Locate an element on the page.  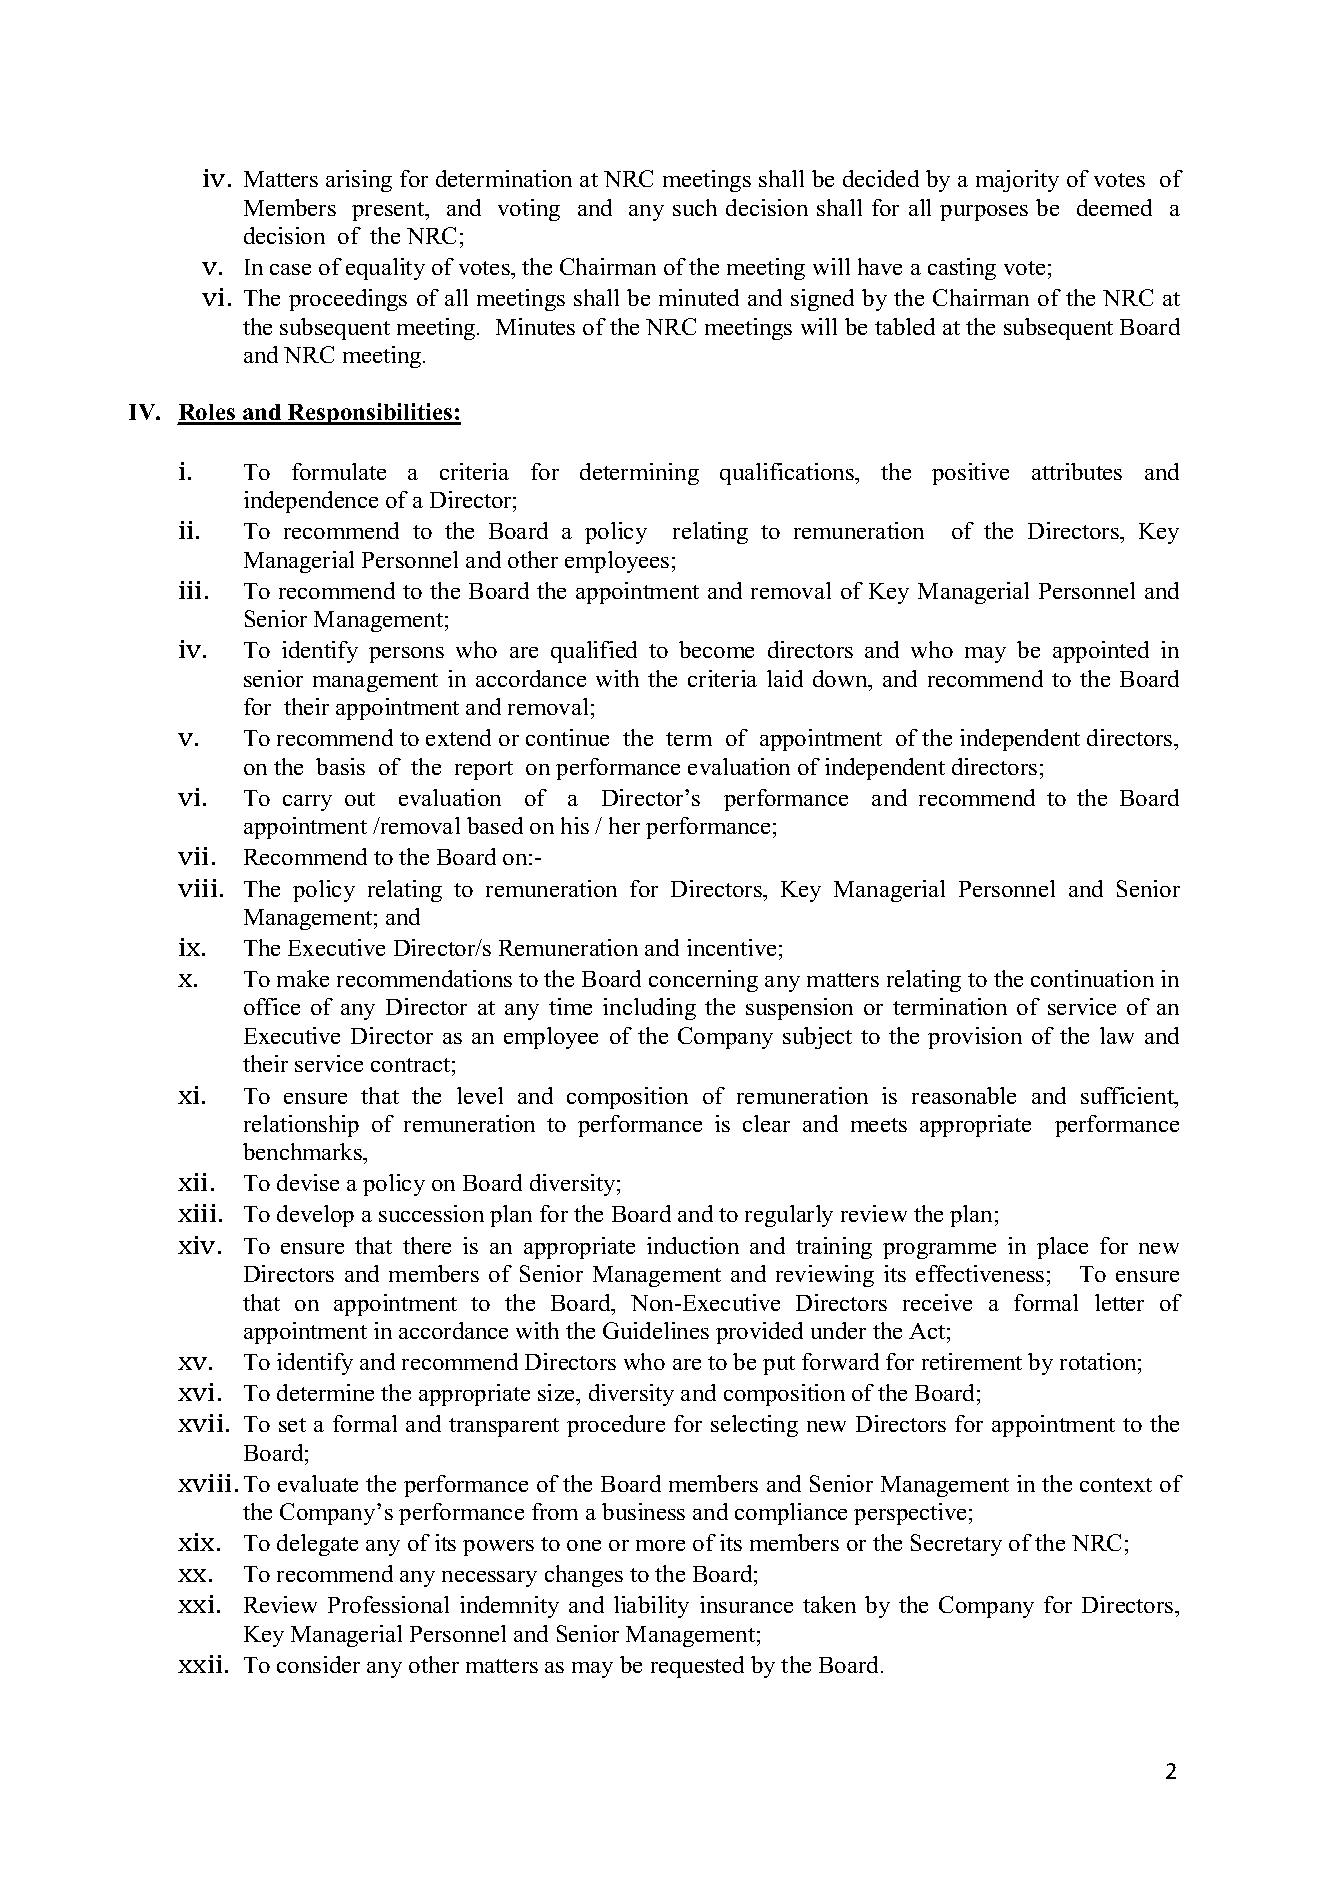
reasonable is located at coordinates (964, 1095).
